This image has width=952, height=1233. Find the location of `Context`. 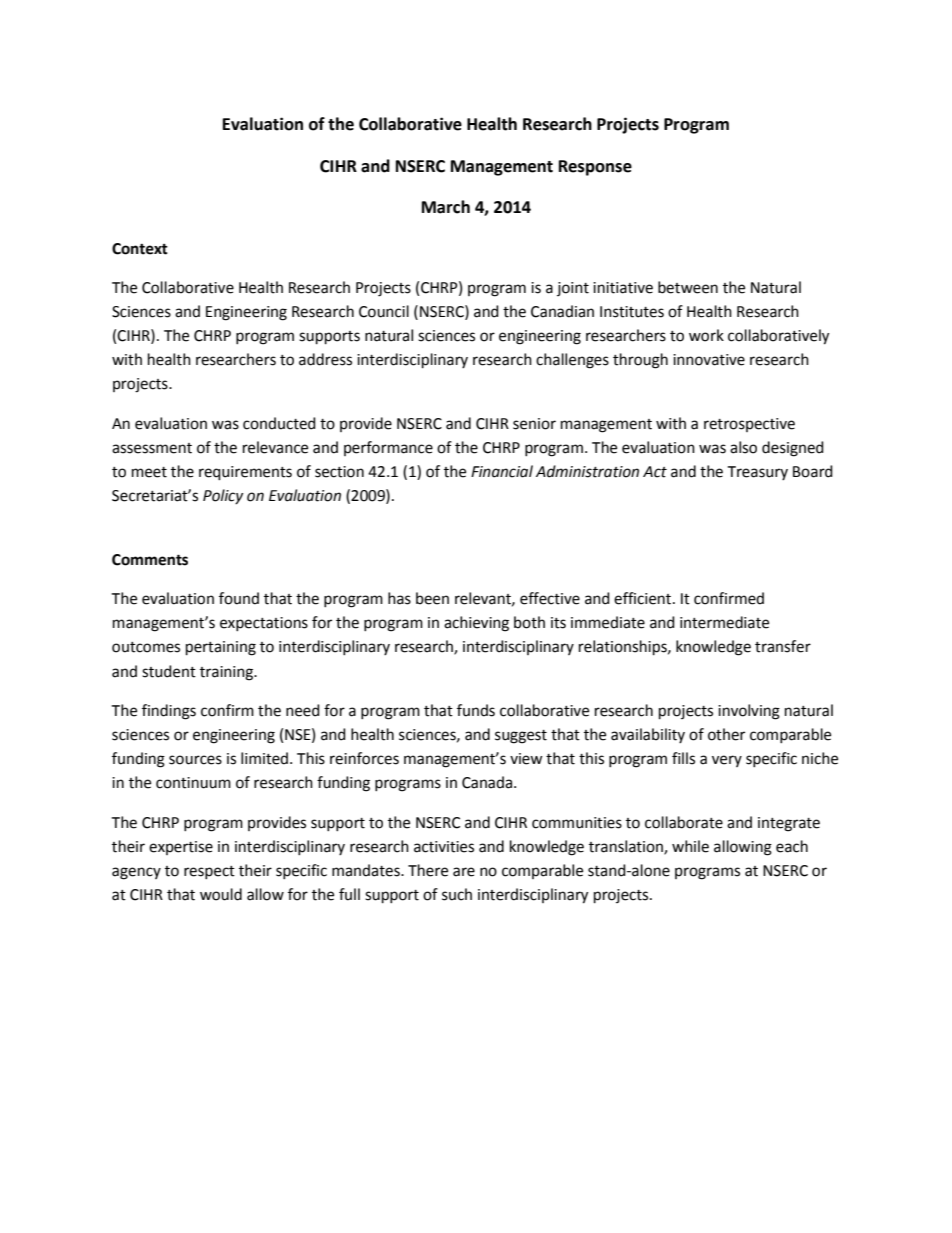

Context is located at coordinates (140, 249).
